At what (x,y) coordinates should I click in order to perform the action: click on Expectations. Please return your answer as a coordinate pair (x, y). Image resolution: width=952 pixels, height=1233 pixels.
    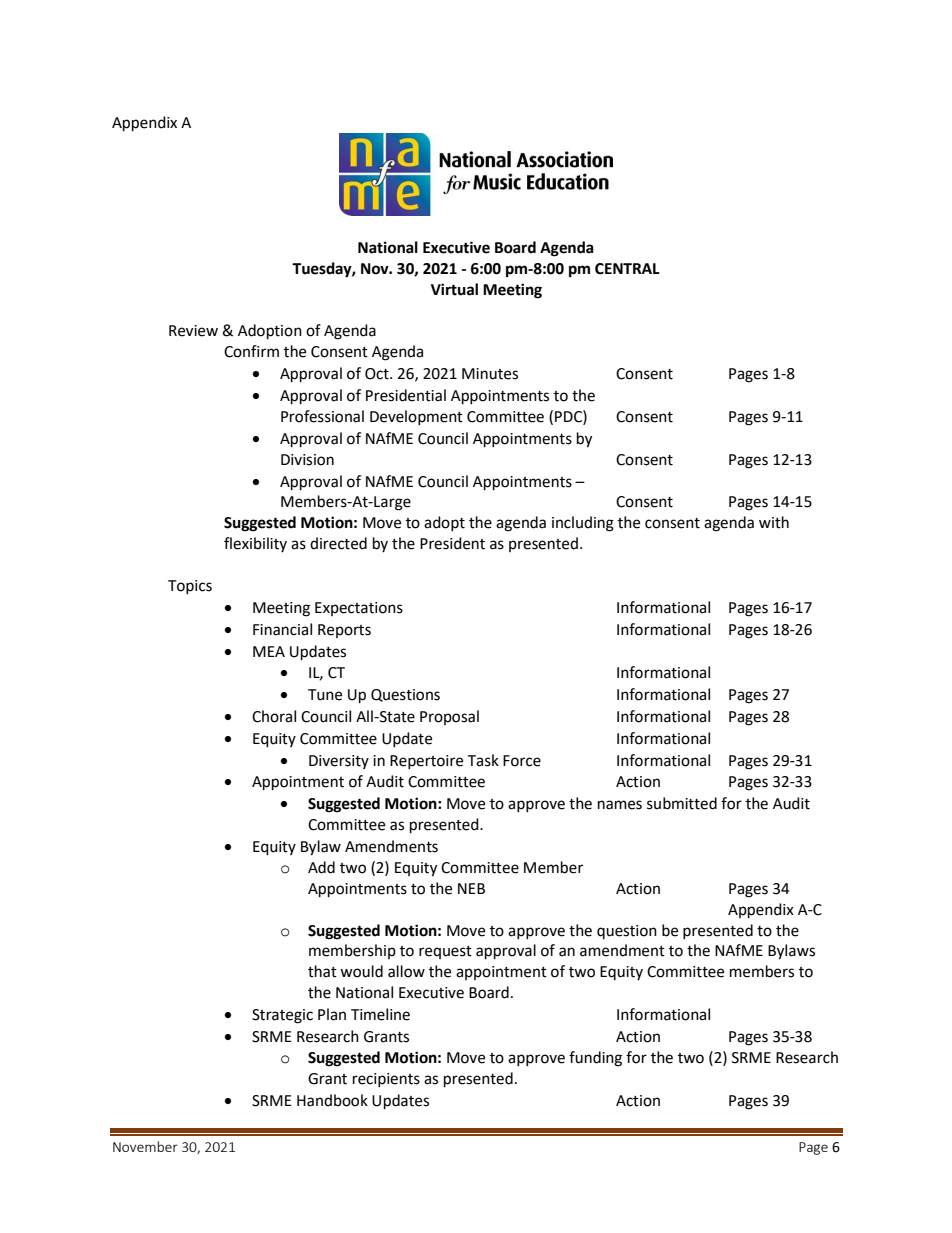
    Looking at the image, I should click on (359, 609).
